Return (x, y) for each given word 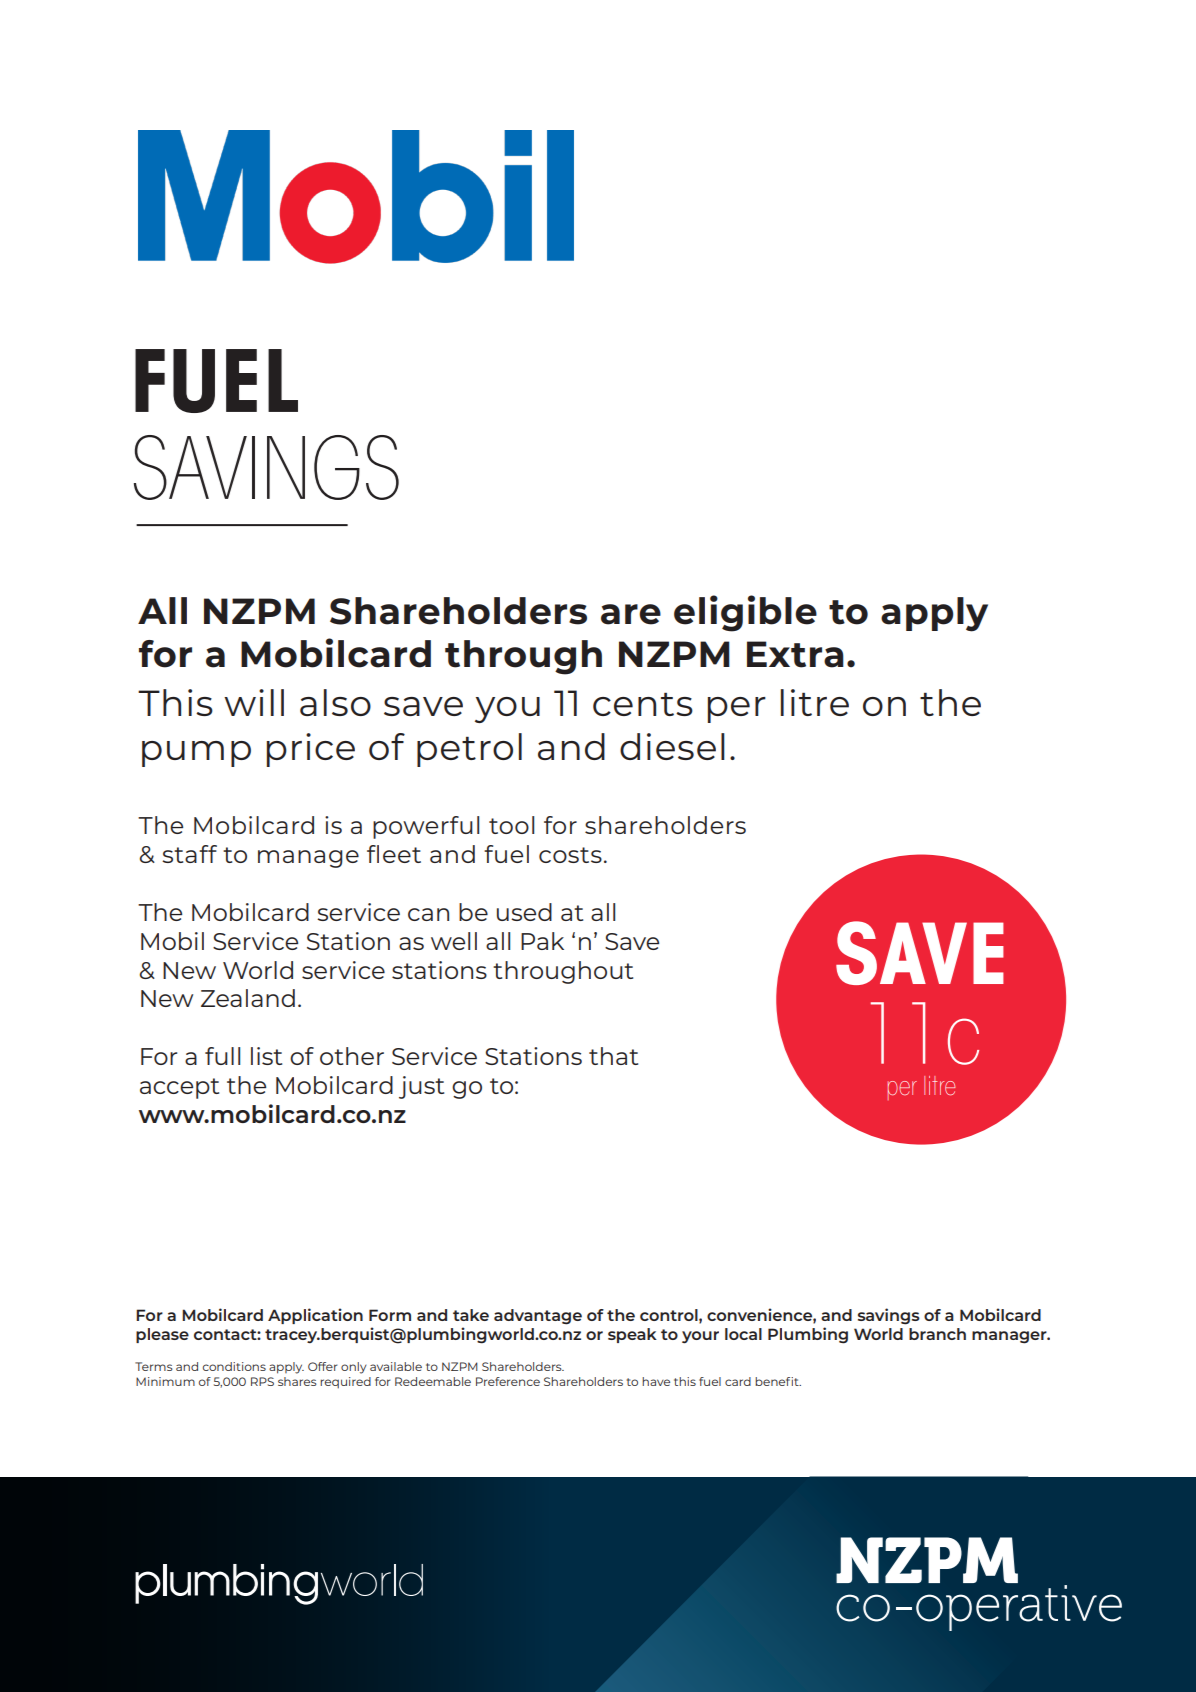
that (613, 1056)
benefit (778, 1381)
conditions (234, 1366)
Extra (795, 654)
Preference (508, 1381)
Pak (542, 941)
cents (643, 704)
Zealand (248, 998)
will (254, 702)
